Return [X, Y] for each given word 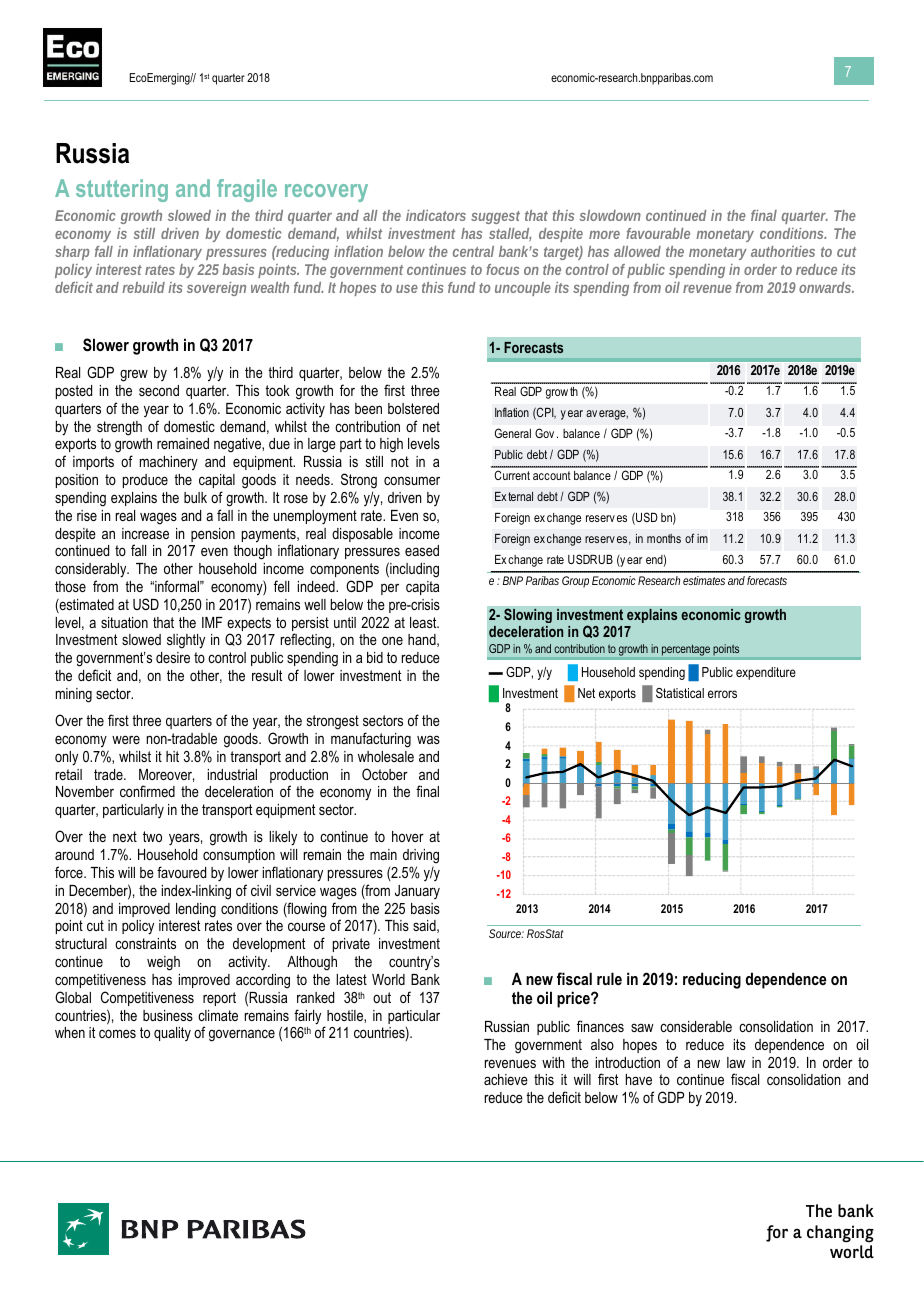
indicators [436, 215]
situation [124, 622]
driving [421, 856]
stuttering [122, 190]
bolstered [413, 408]
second [159, 390]
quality [172, 1034]
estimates [704, 580]
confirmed [147, 791]
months [664, 538]
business [168, 1015]
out [382, 997]
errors [722, 694]
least [424, 622]
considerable [696, 1026]
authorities [783, 251]
